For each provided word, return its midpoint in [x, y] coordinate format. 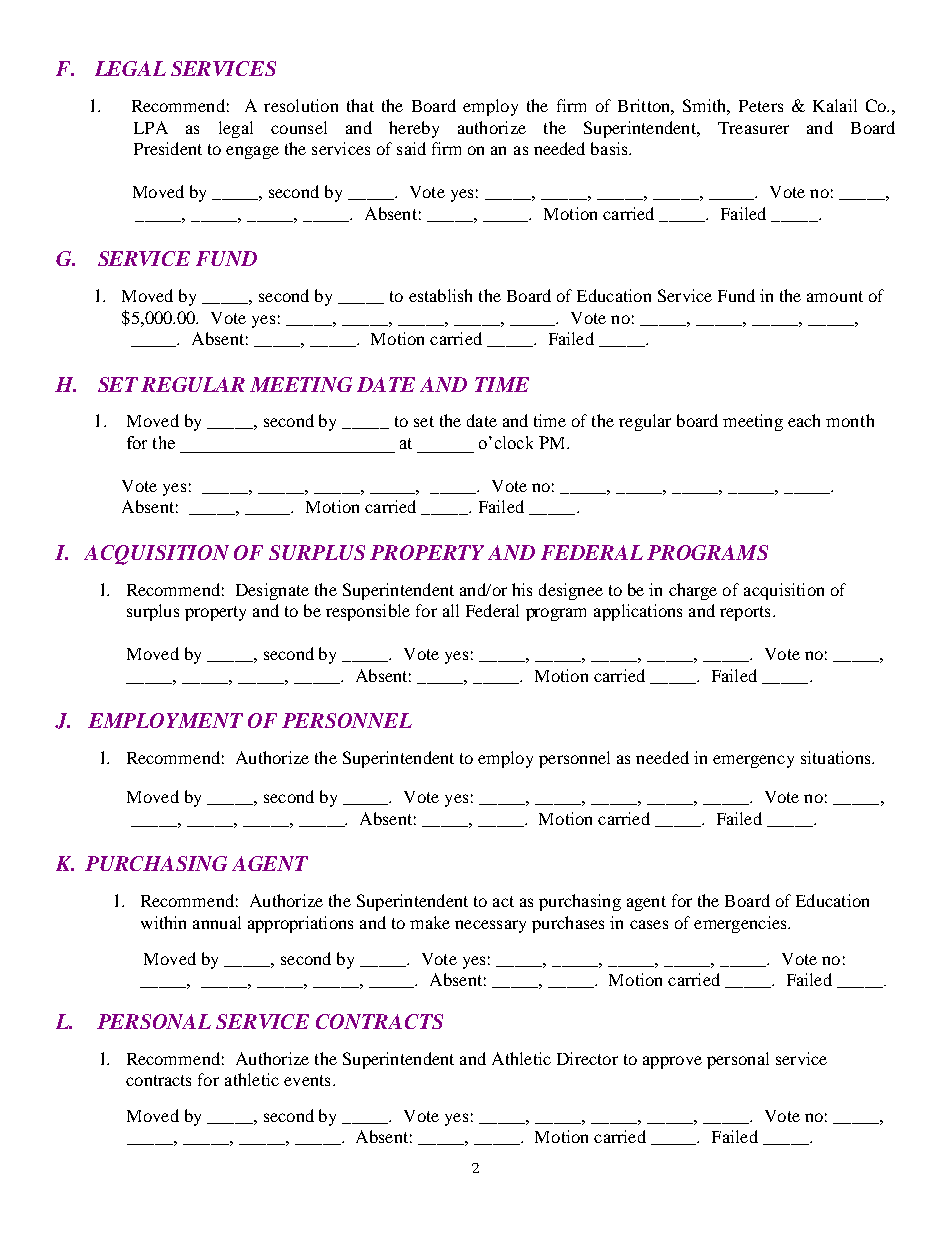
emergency [753, 761]
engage [252, 152]
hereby [414, 129]
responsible [368, 612]
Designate [272, 591]
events [307, 1080]
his [522, 589]
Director [587, 1058]
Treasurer [753, 128]
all [451, 610]
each [804, 420]
